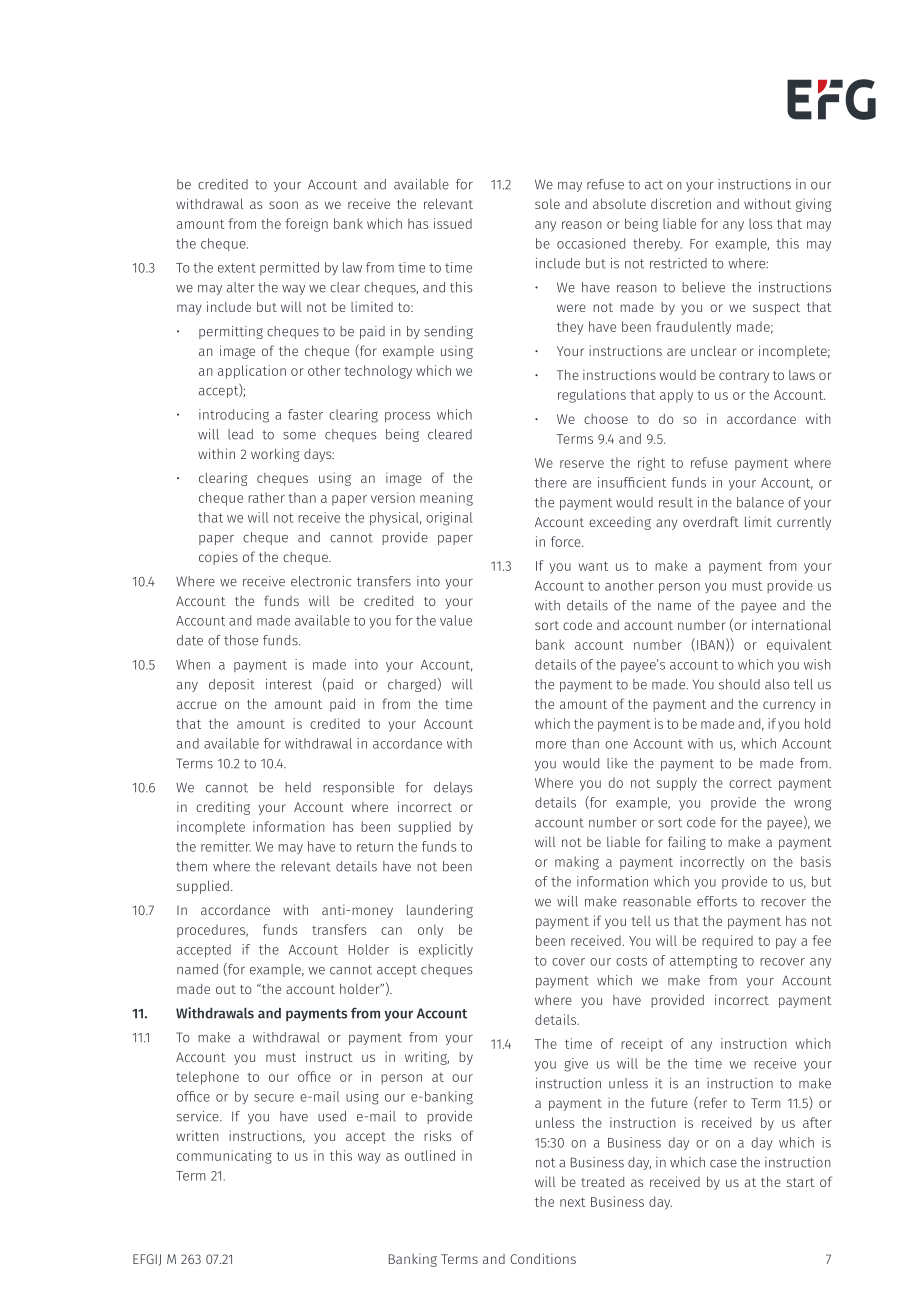  I want to click on force, so click(567, 541).
